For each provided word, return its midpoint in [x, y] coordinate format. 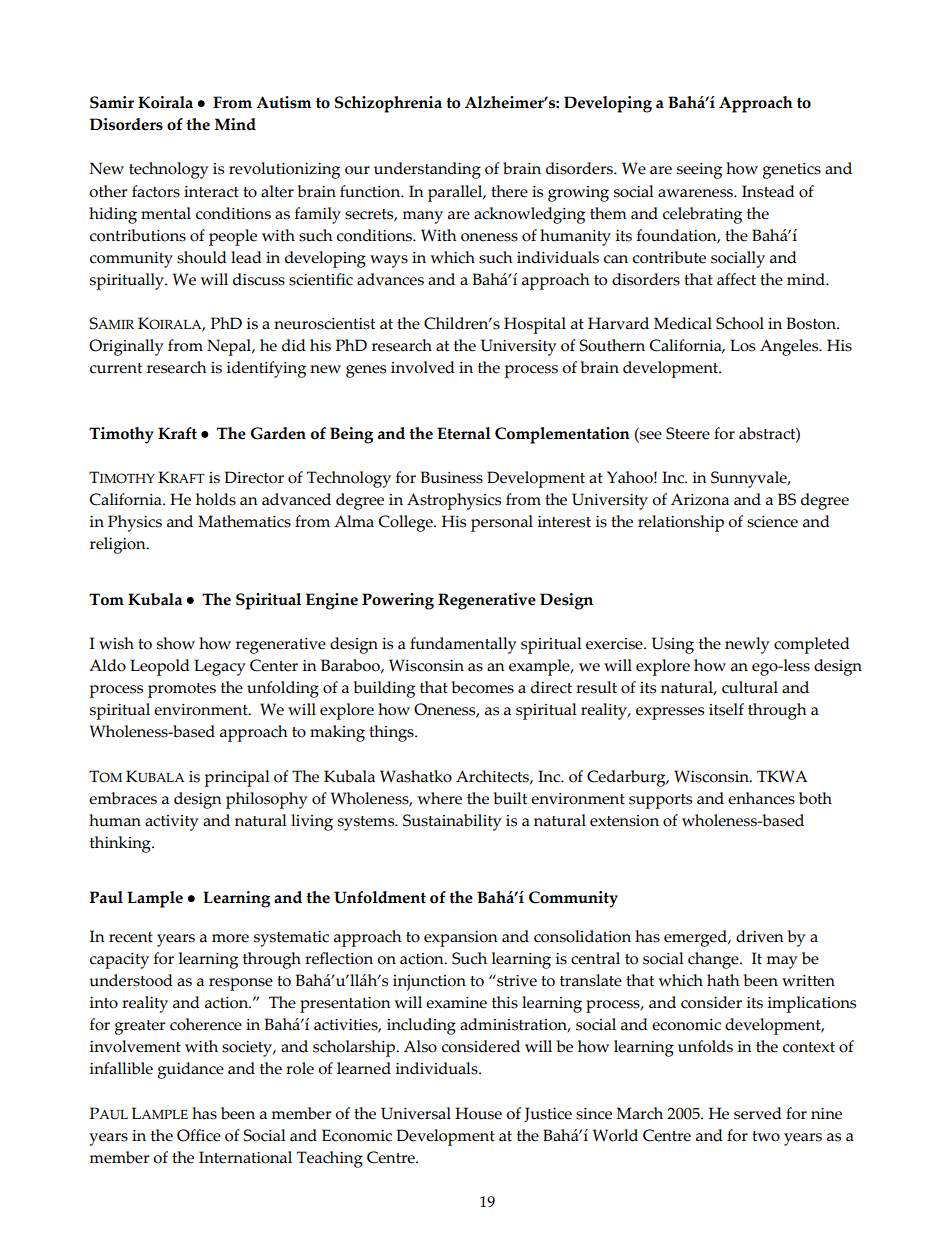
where [439, 798]
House [478, 1113]
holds [216, 499]
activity [172, 823]
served [758, 1113]
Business [452, 477]
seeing [699, 171]
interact [211, 192]
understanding [427, 170]
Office [199, 1135]
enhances [761, 798]
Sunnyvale [750, 479]
